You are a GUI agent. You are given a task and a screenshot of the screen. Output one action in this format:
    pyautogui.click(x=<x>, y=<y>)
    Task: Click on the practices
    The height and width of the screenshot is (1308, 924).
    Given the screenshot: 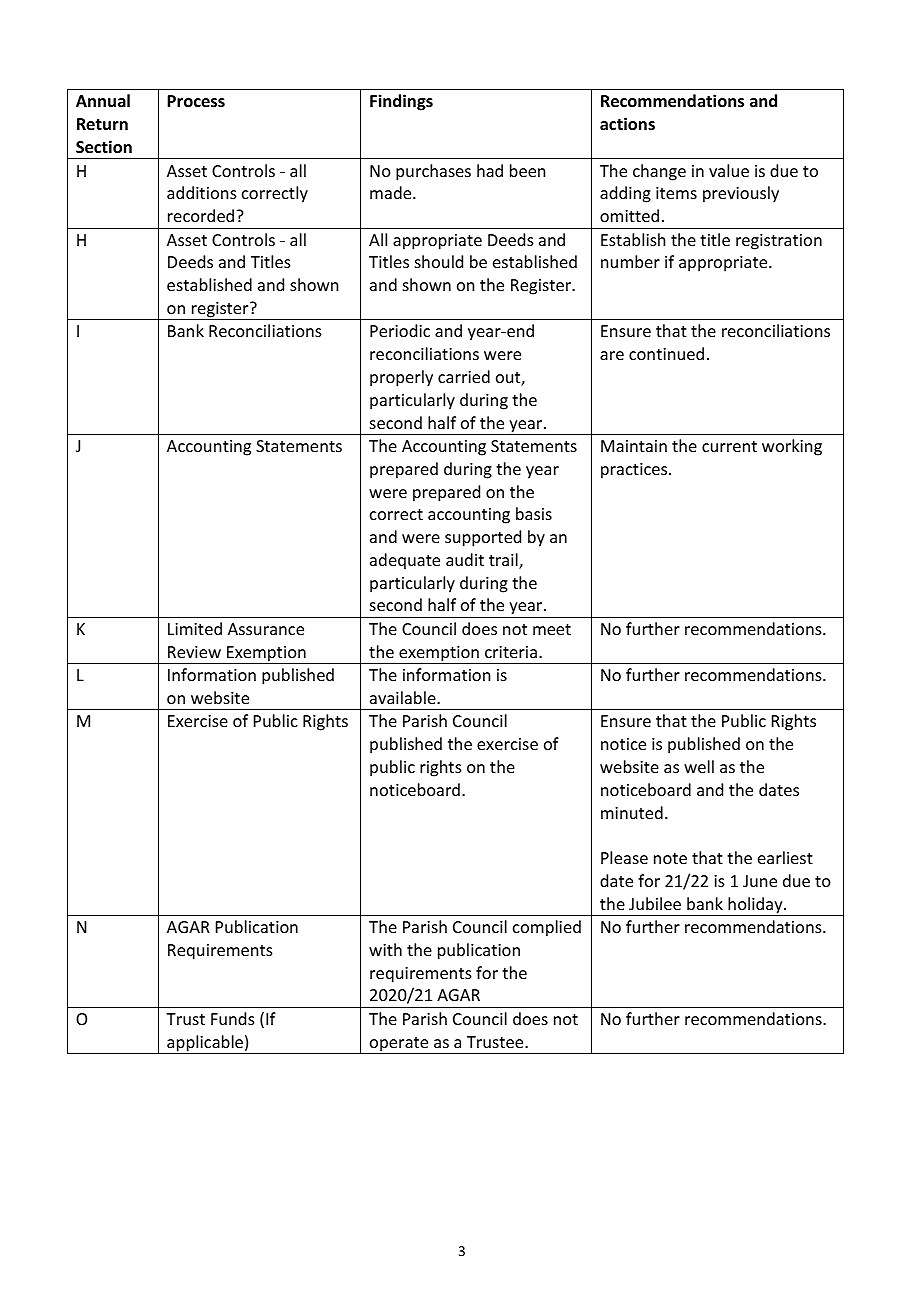 What is the action you would take?
    pyautogui.click(x=635, y=471)
